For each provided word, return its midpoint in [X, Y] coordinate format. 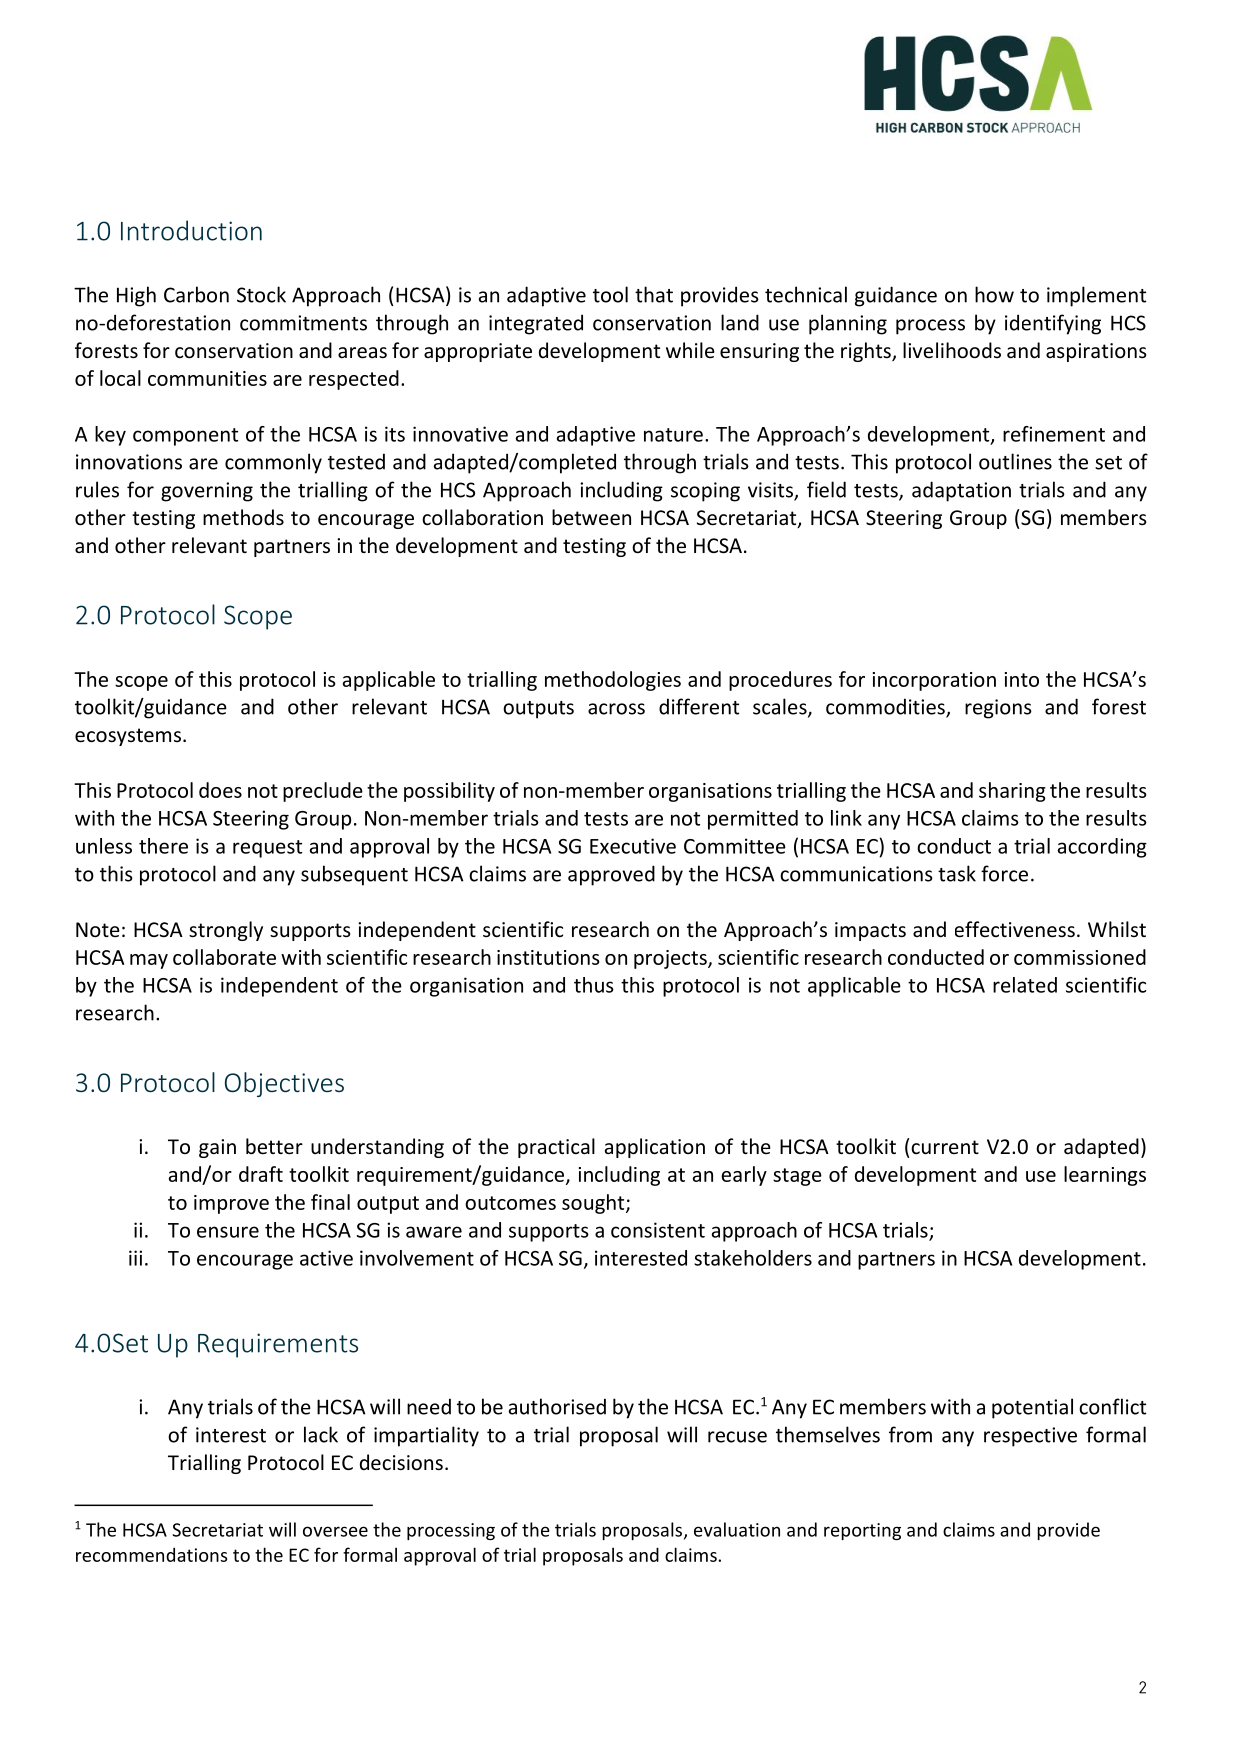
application [655, 1148]
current [945, 1147]
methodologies [613, 681]
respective [1030, 1437]
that [654, 294]
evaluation [737, 1529]
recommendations [151, 1554]
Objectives [284, 1084]
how [994, 294]
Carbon [196, 294]
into [1022, 679]
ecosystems [128, 737]
